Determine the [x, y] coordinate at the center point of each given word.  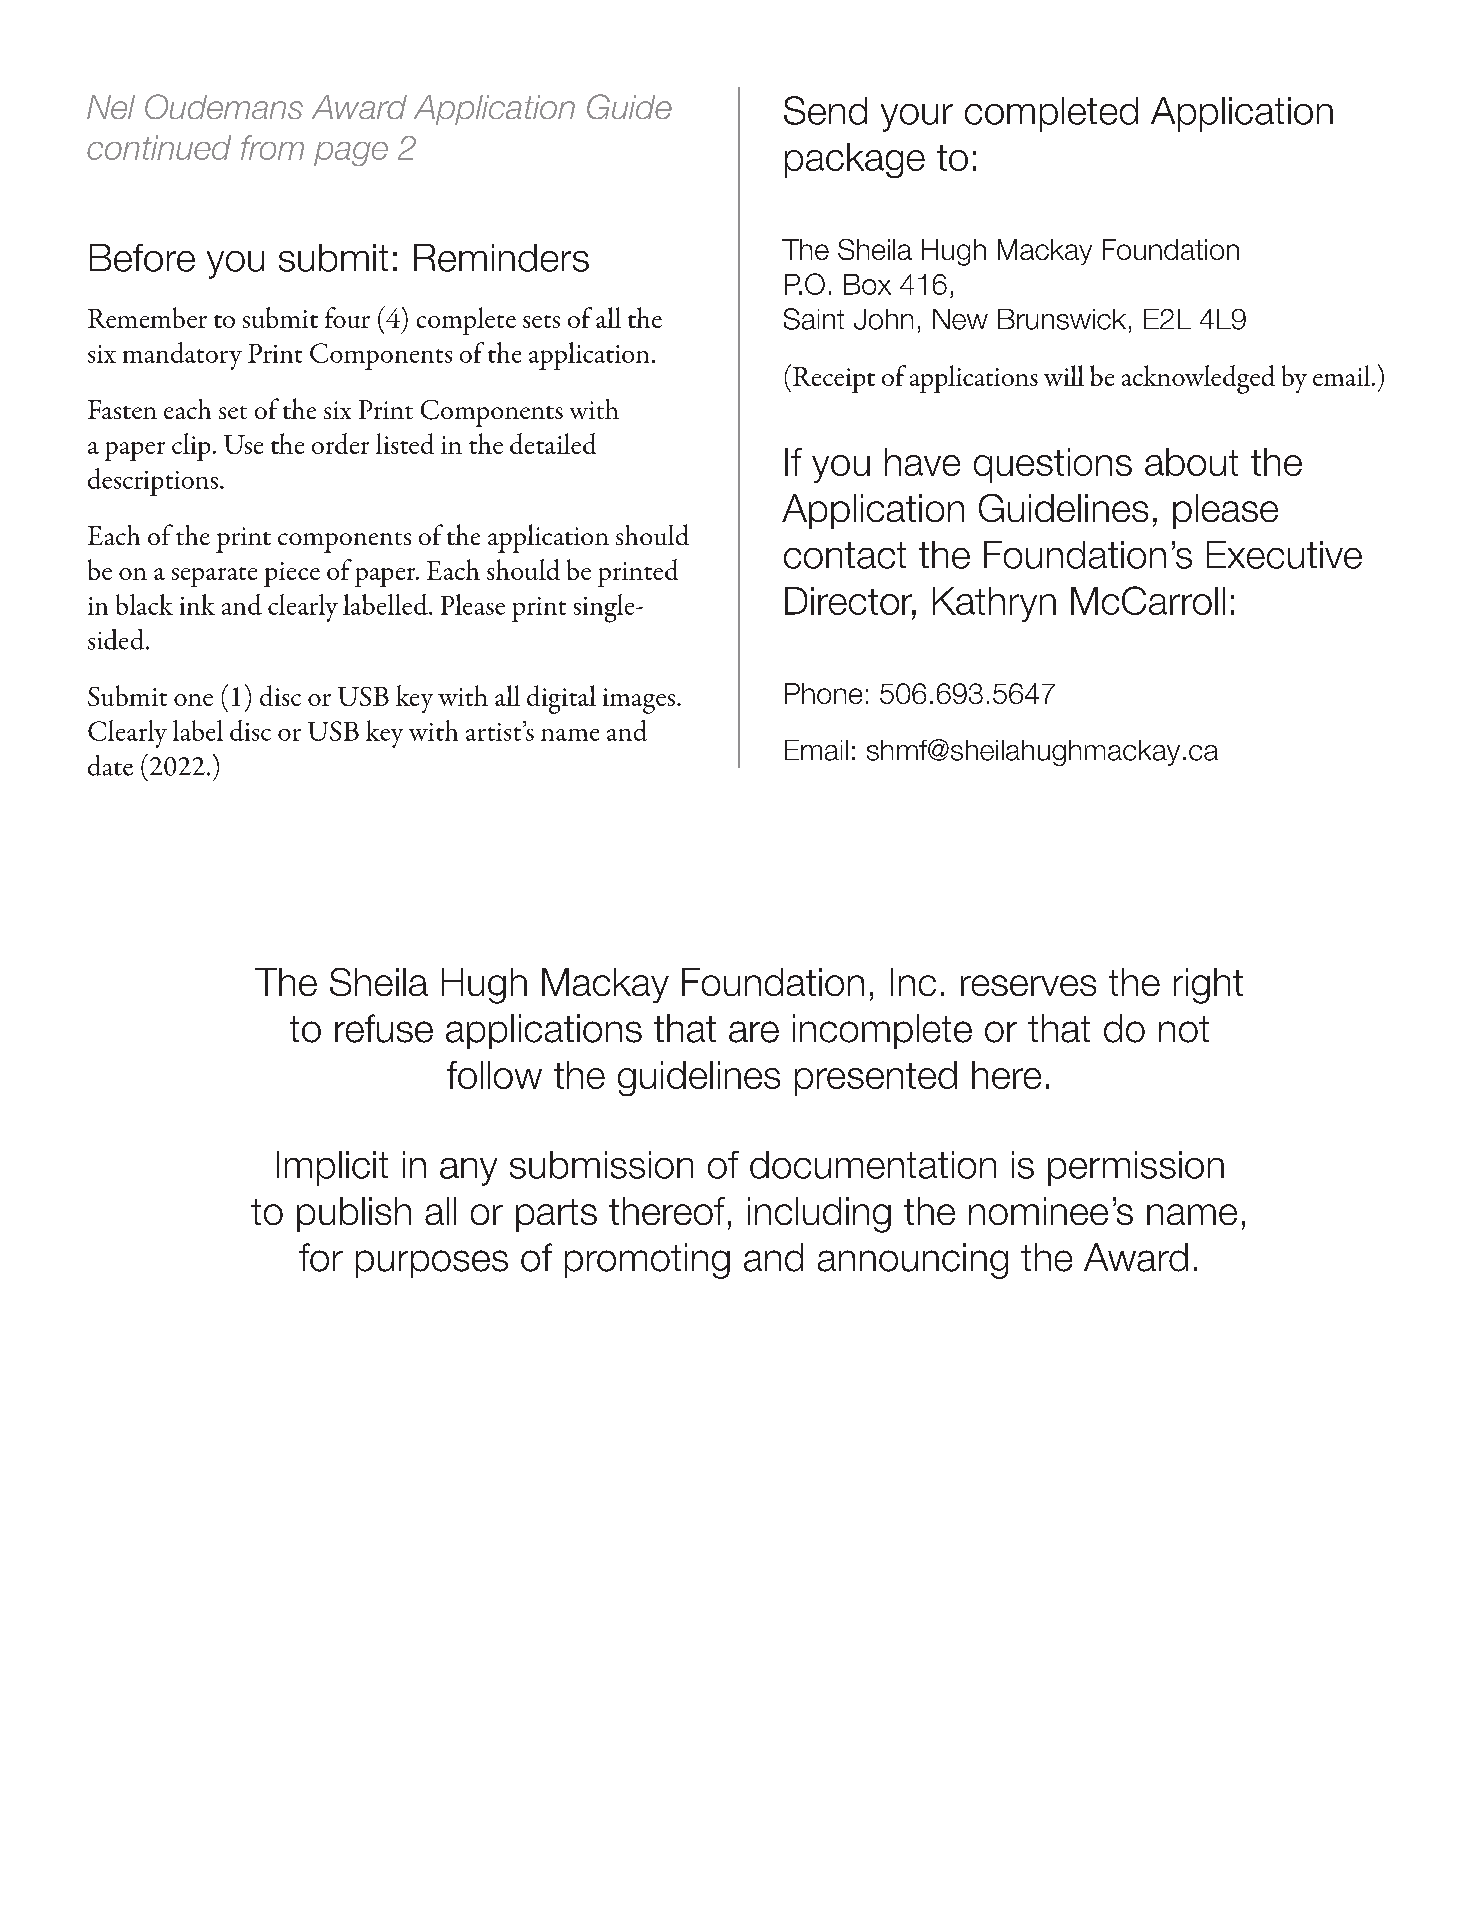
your [917, 118]
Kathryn [994, 604]
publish [354, 1214]
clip [191, 447]
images [639, 701]
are [754, 1032]
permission [1136, 1168]
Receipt [834, 380]
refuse [384, 1028]
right [1208, 986]
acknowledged [1198, 379]
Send [825, 110]
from [272, 147]
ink [197, 604]
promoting [647, 1261]
